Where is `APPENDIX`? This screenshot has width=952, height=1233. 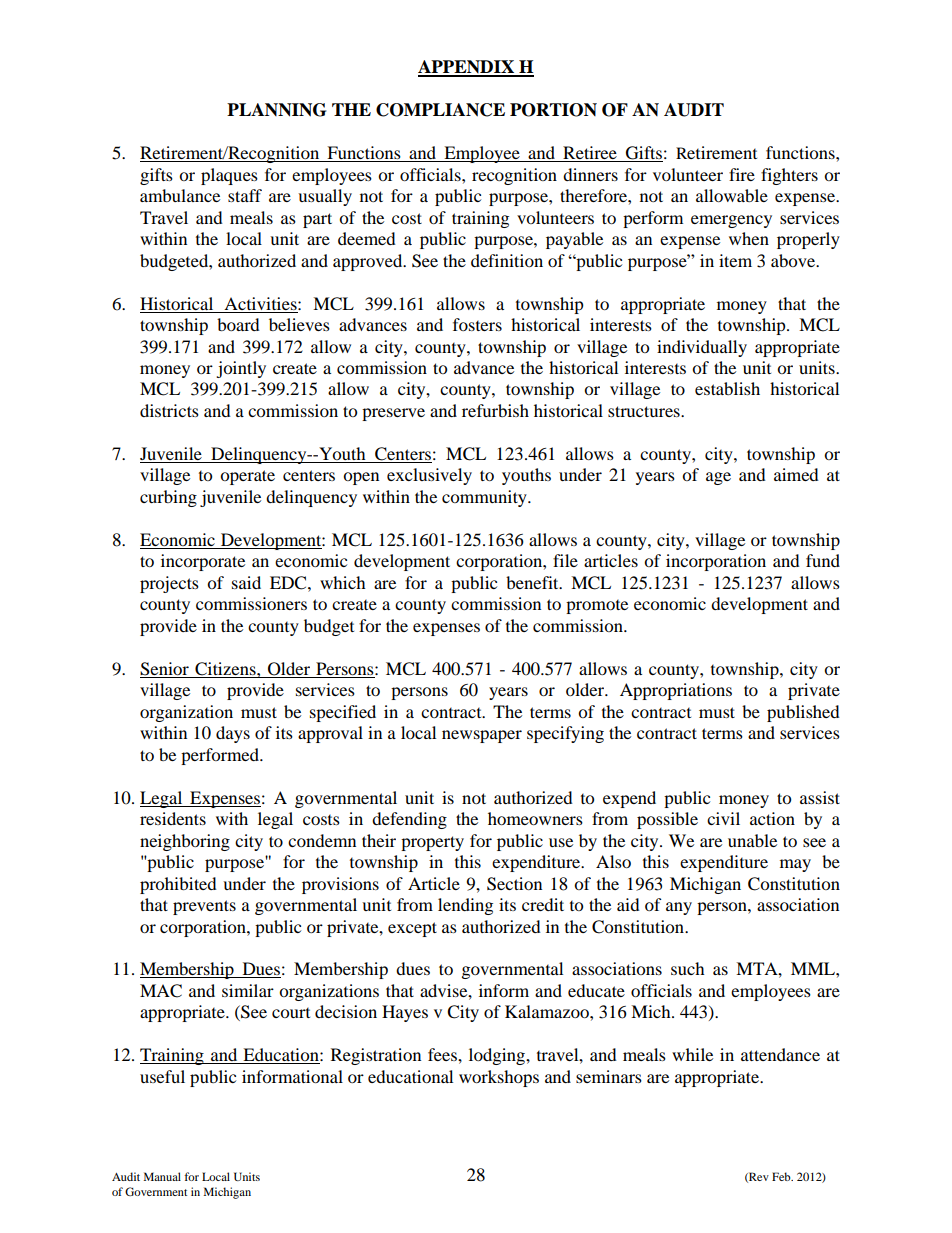 APPENDIX is located at coordinates (467, 68).
